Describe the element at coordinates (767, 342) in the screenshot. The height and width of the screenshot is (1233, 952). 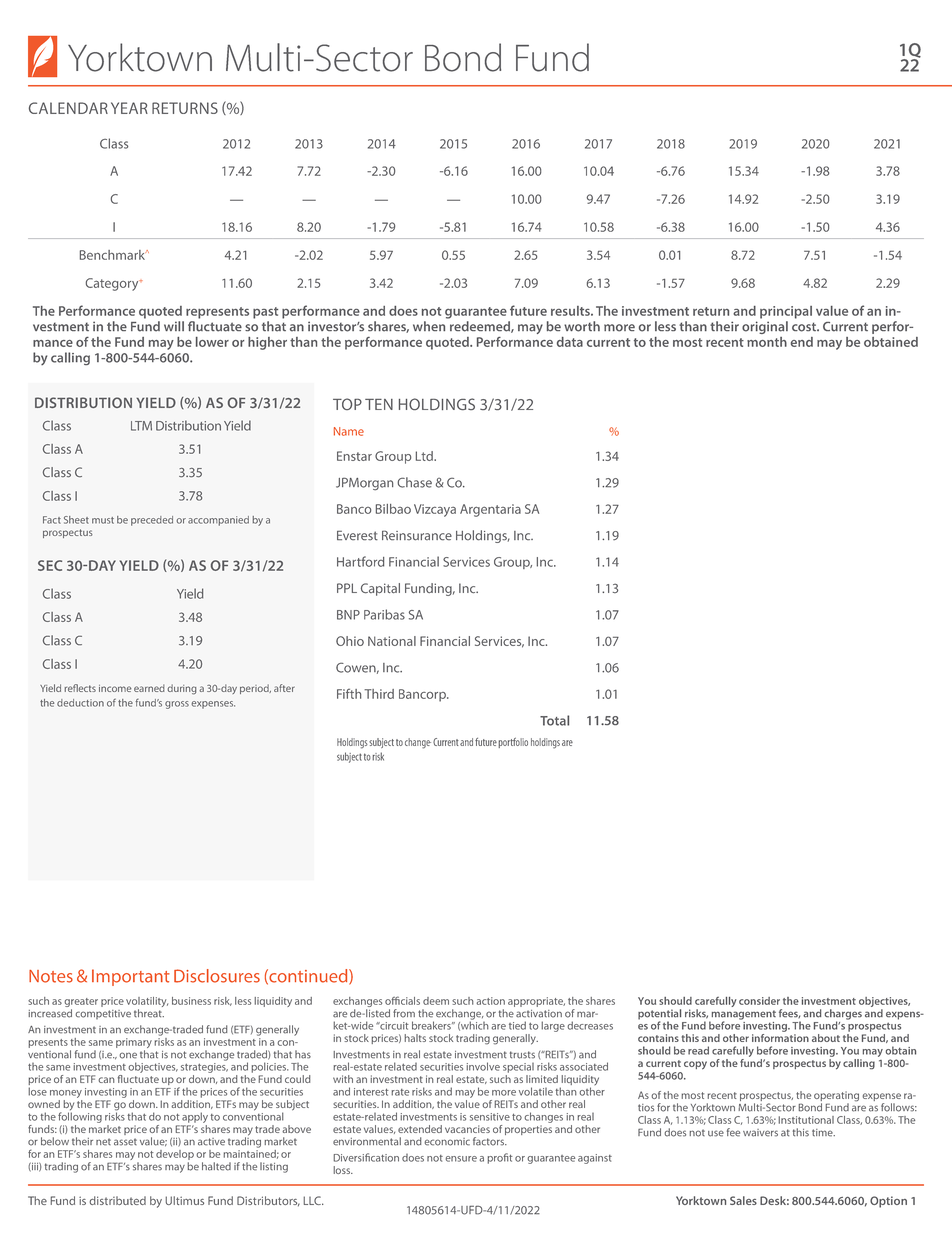
I see `month` at that location.
